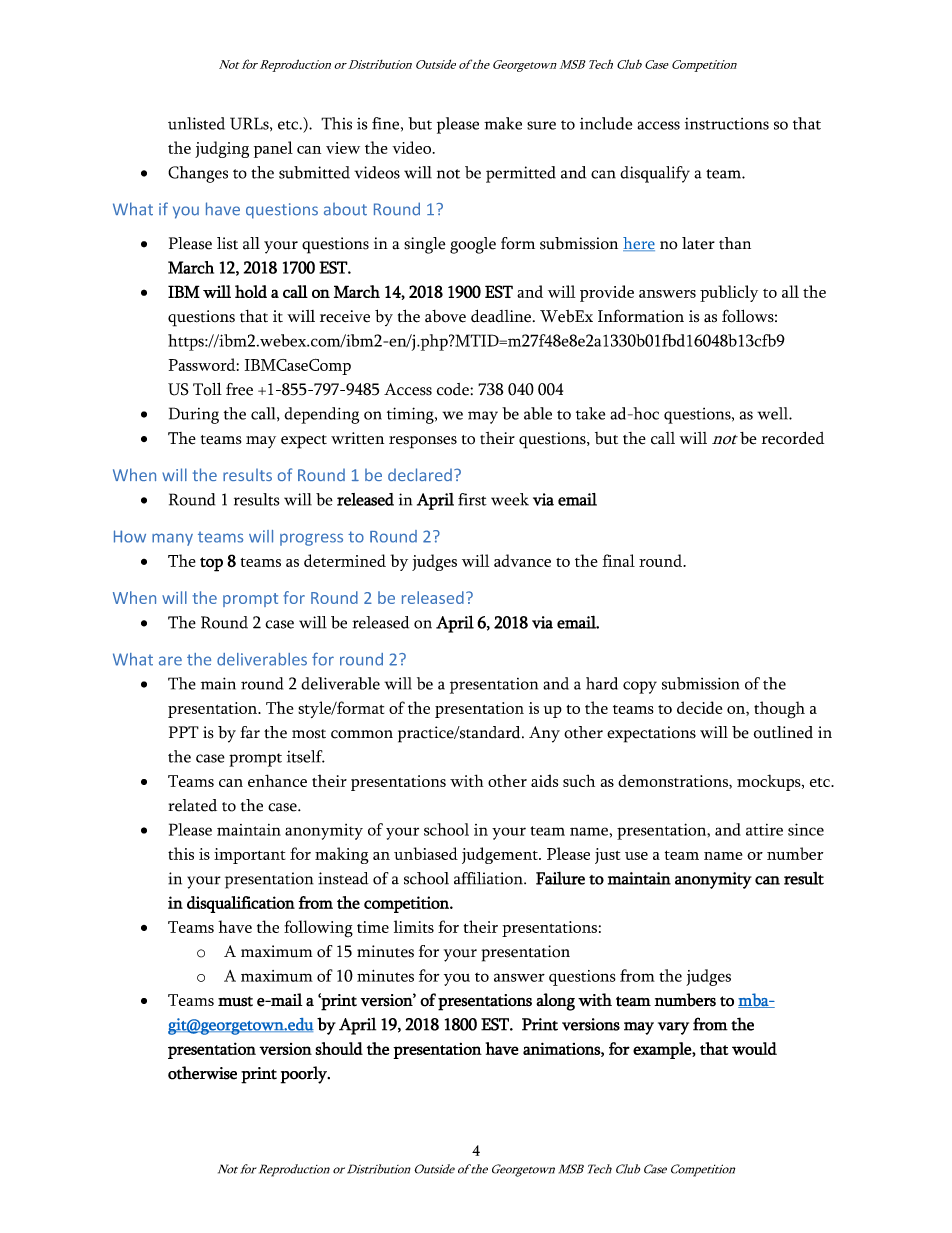  Describe the element at coordinates (522, 560) in the image. I see `advance` at that location.
